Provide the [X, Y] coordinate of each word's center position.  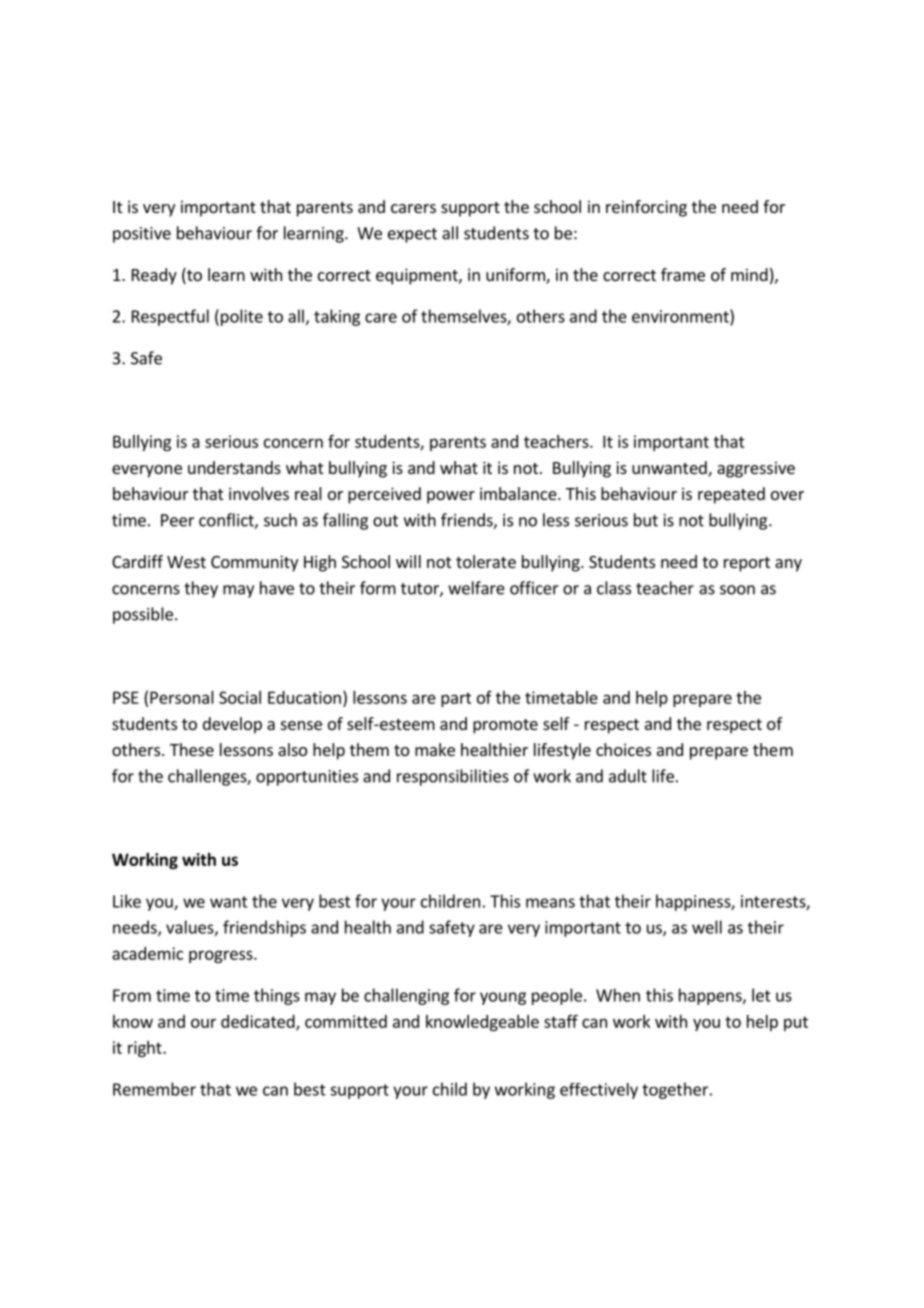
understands [234, 467]
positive [142, 235]
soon [737, 590]
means [550, 903]
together [675, 1090]
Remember [154, 1089]
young [503, 998]
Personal [182, 697]
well [707, 927]
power [451, 497]
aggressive [756, 469]
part [456, 699]
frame [683, 274]
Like [127, 901]
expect [412, 235]
